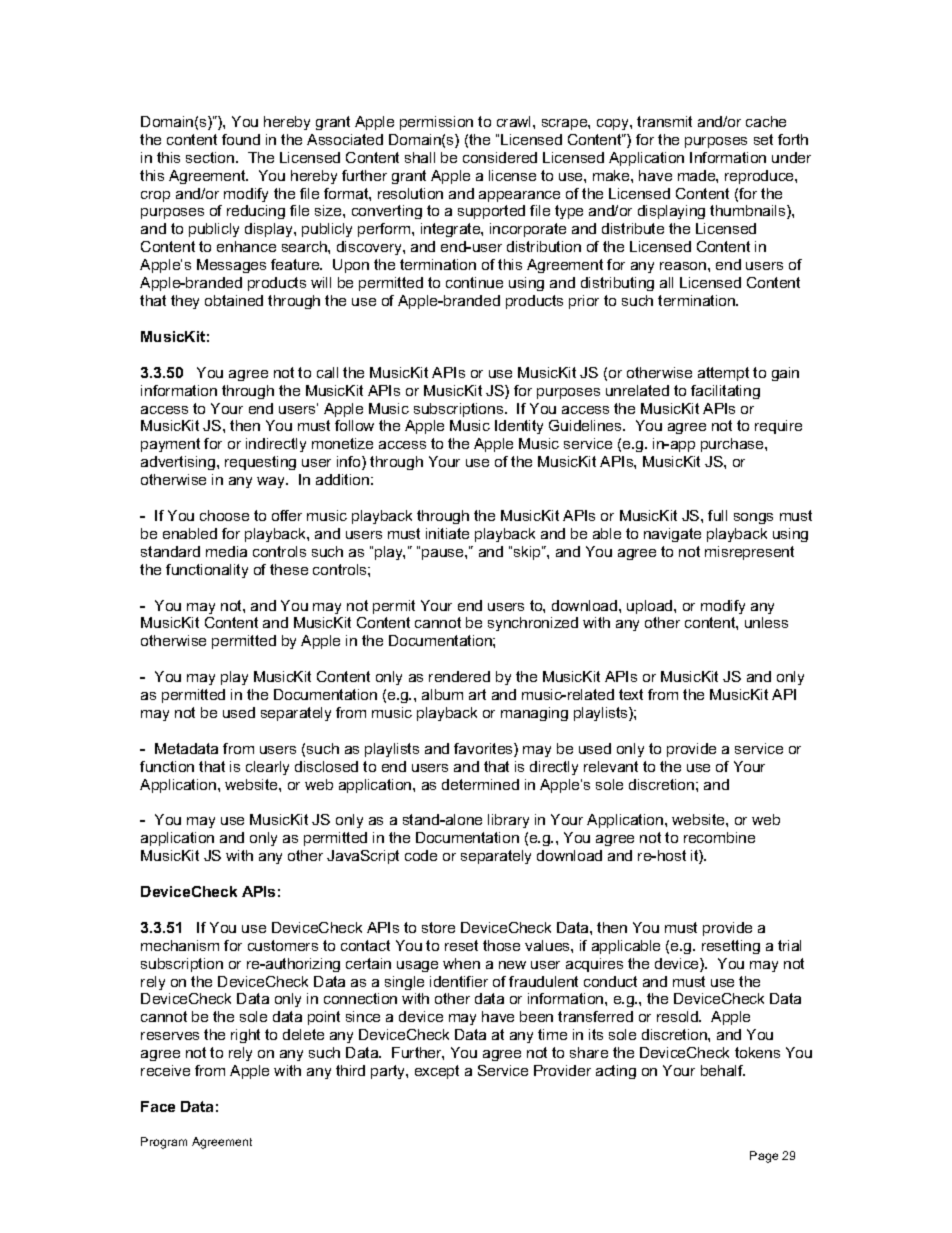 The height and width of the screenshot is (1233, 952). Describe the element at coordinates (719, 837) in the screenshot. I see `recombine` at that location.
